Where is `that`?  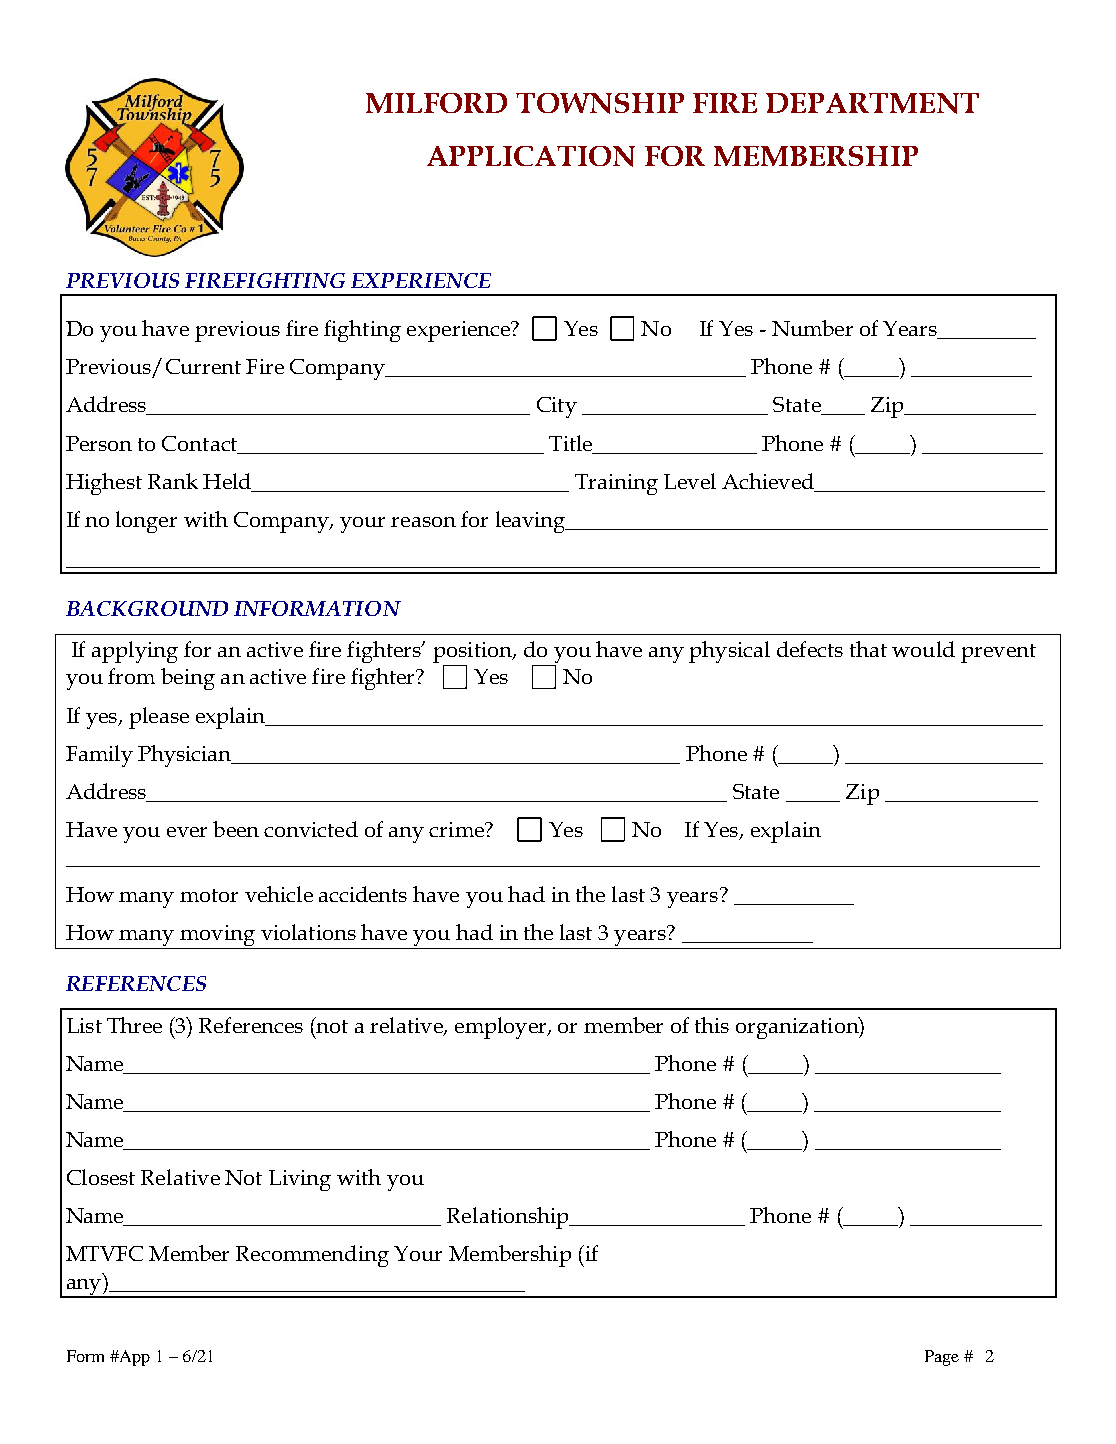 that is located at coordinates (868, 649).
